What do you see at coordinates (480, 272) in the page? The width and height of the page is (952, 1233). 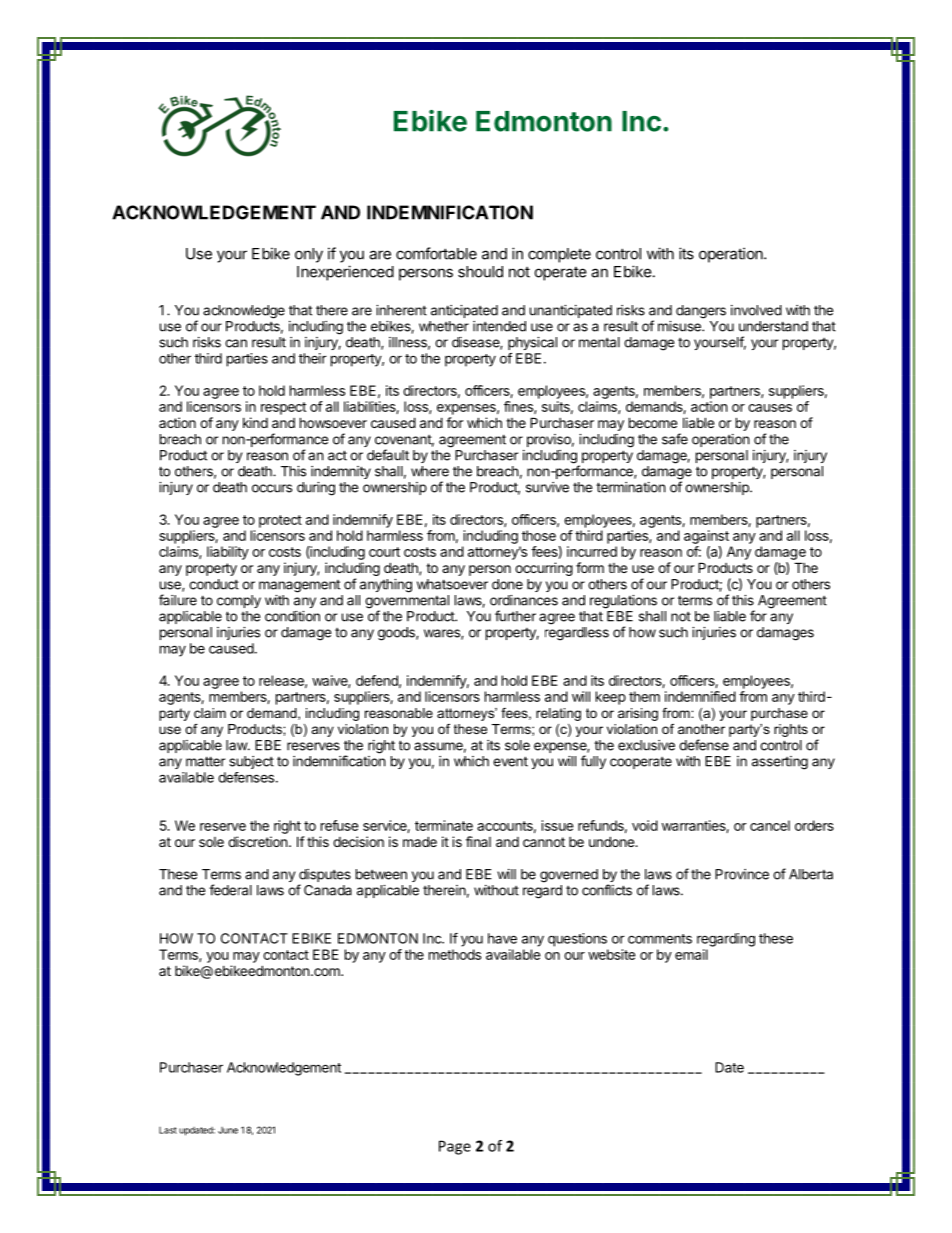 I see `should` at bounding box center [480, 272].
